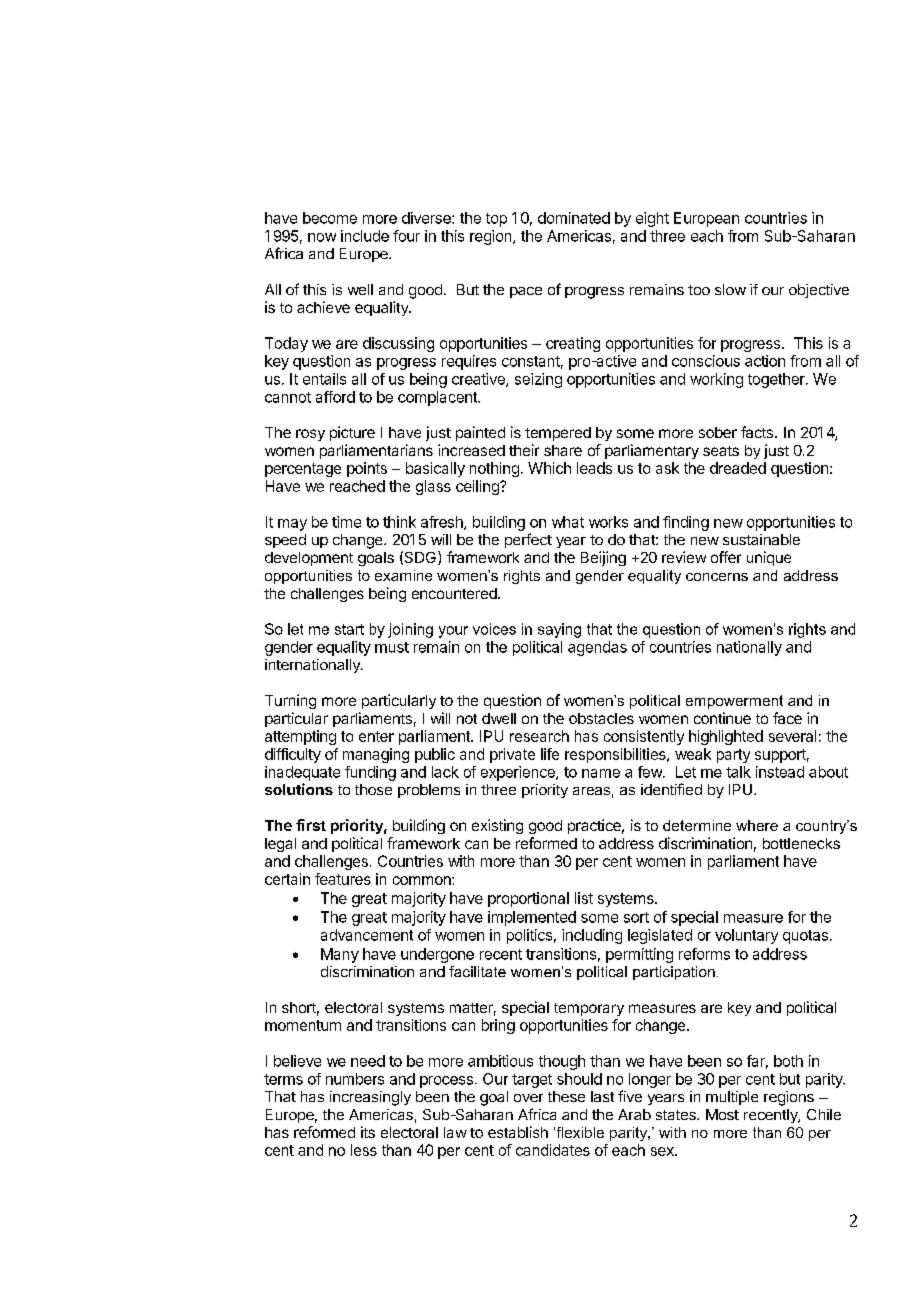 This screenshot has width=924, height=1308. What do you see at coordinates (722, 1114) in the screenshot?
I see `Most` at bounding box center [722, 1114].
